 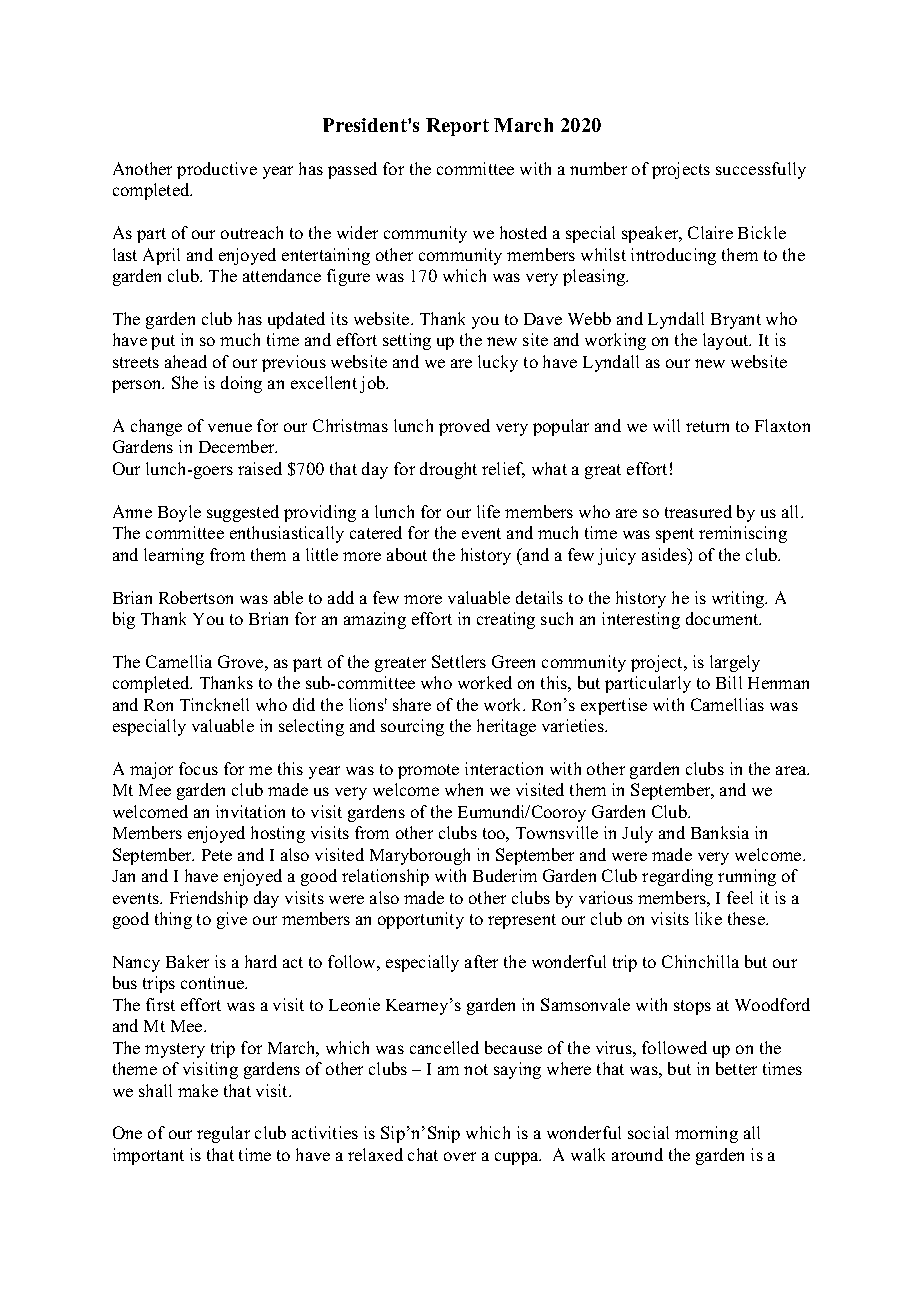 What do you see at coordinates (223, 1134) in the page?
I see `regular` at bounding box center [223, 1134].
